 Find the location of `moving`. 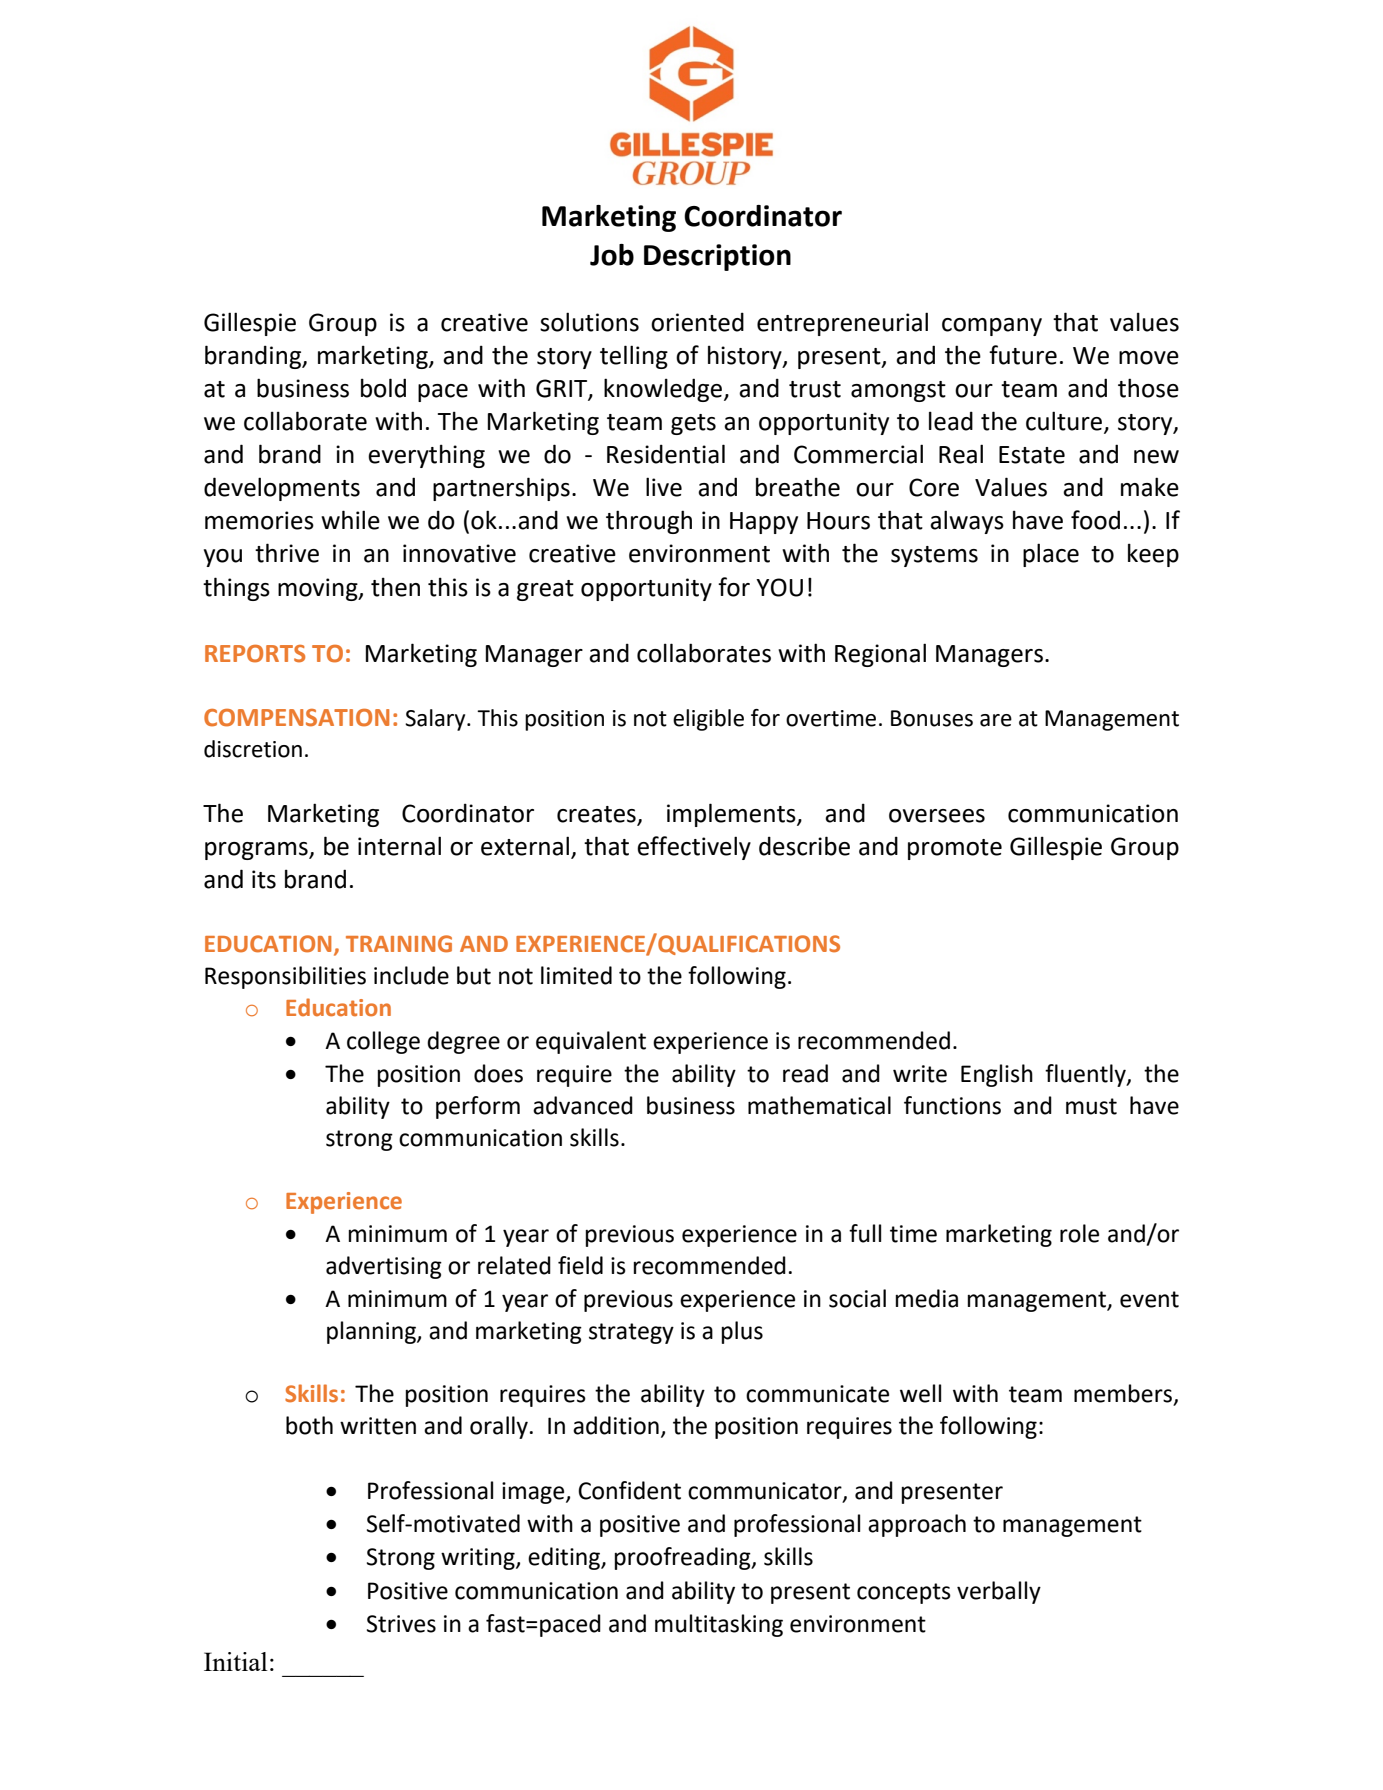

moving is located at coordinates (319, 589).
